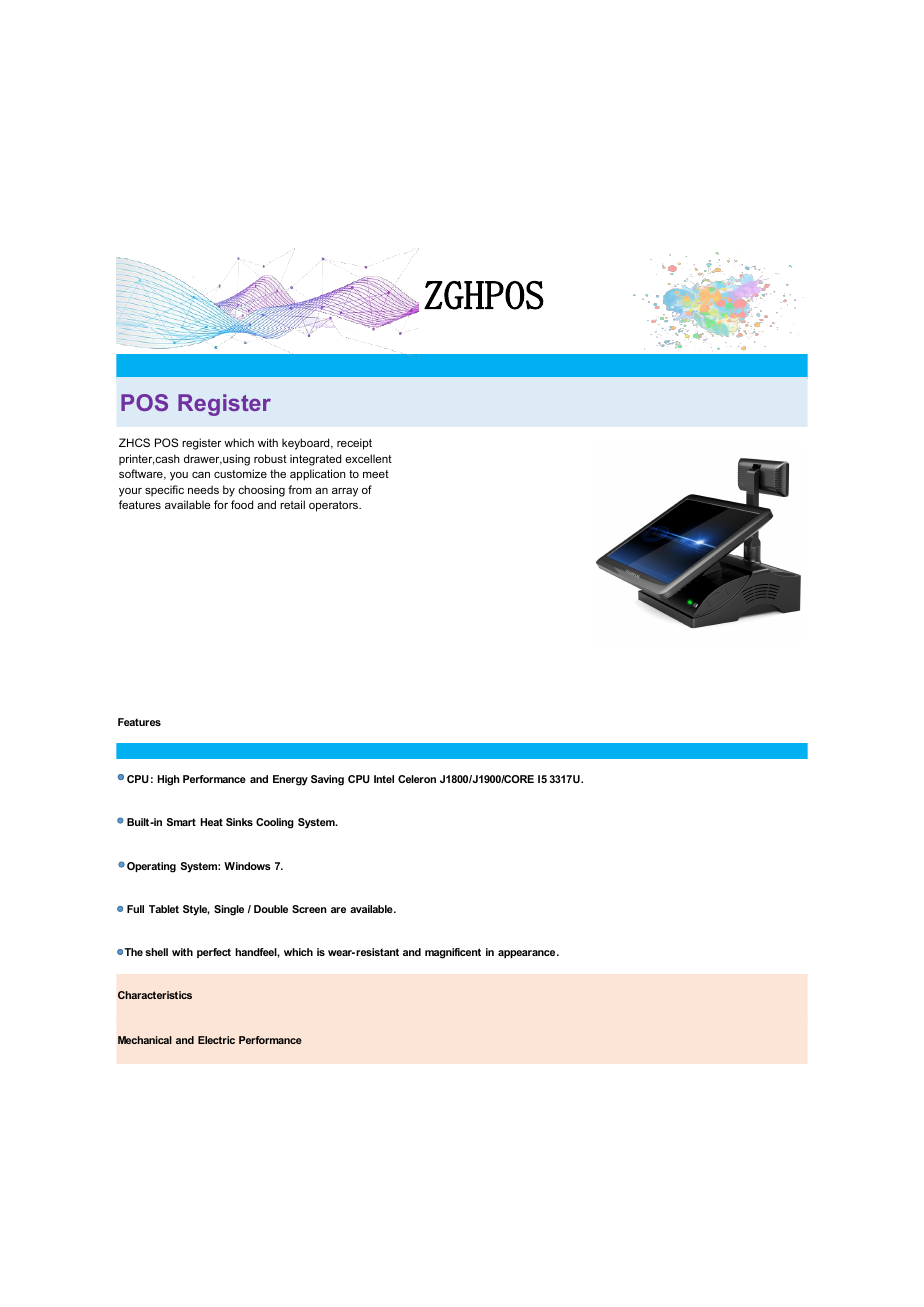 The width and height of the screenshot is (924, 1307). Describe the element at coordinates (169, 780) in the screenshot. I see `High` at that location.
